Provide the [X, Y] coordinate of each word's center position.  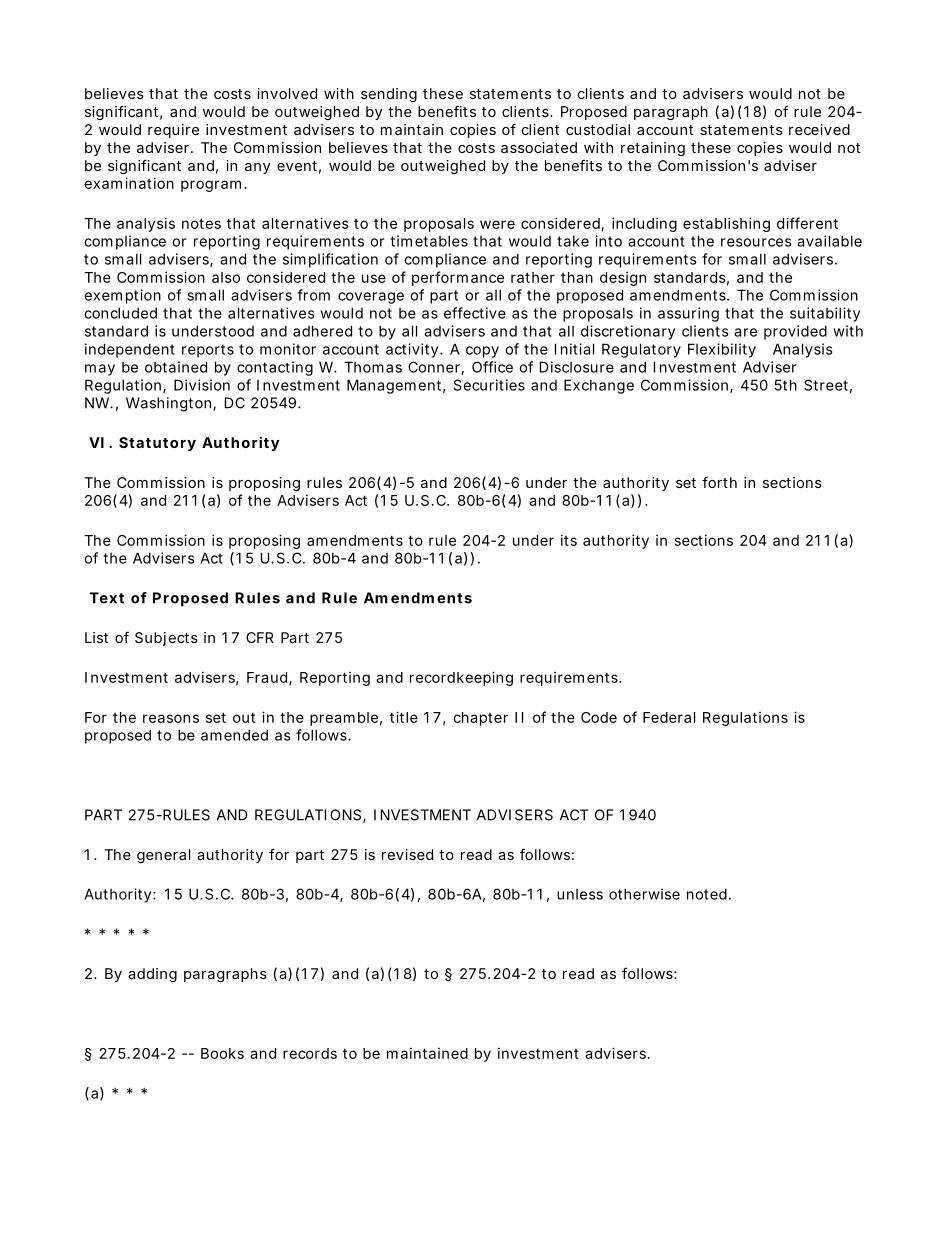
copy [482, 352]
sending [389, 95]
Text [106, 598]
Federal [669, 717]
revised [407, 854]
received [819, 129]
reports [208, 351]
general [163, 856]
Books [222, 1053]
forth [719, 482]
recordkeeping [461, 678]
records [310, 1053]
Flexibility [722, 350]
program [211, 186]
